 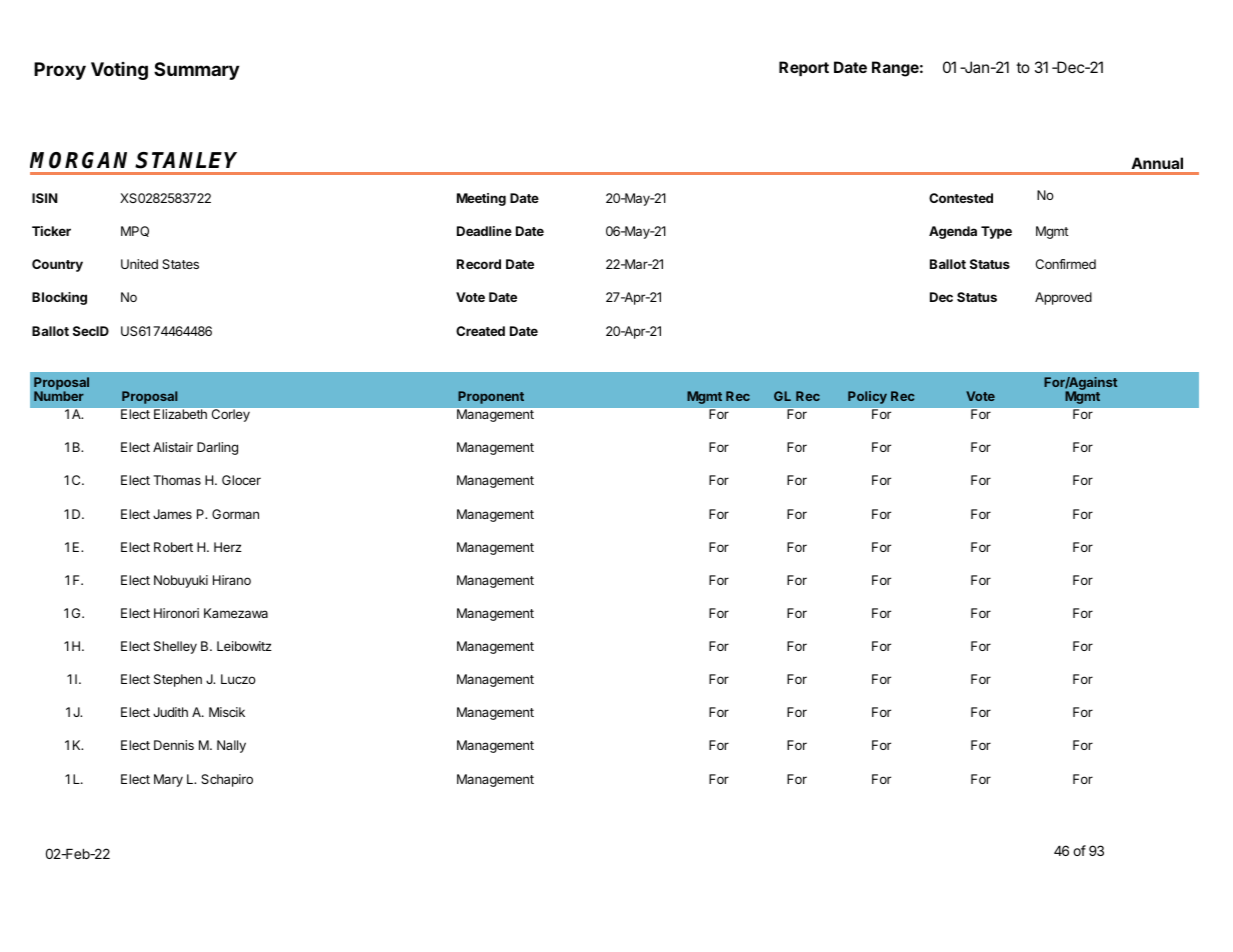 I want to click on Stephen, so click(x=178, y=680).
